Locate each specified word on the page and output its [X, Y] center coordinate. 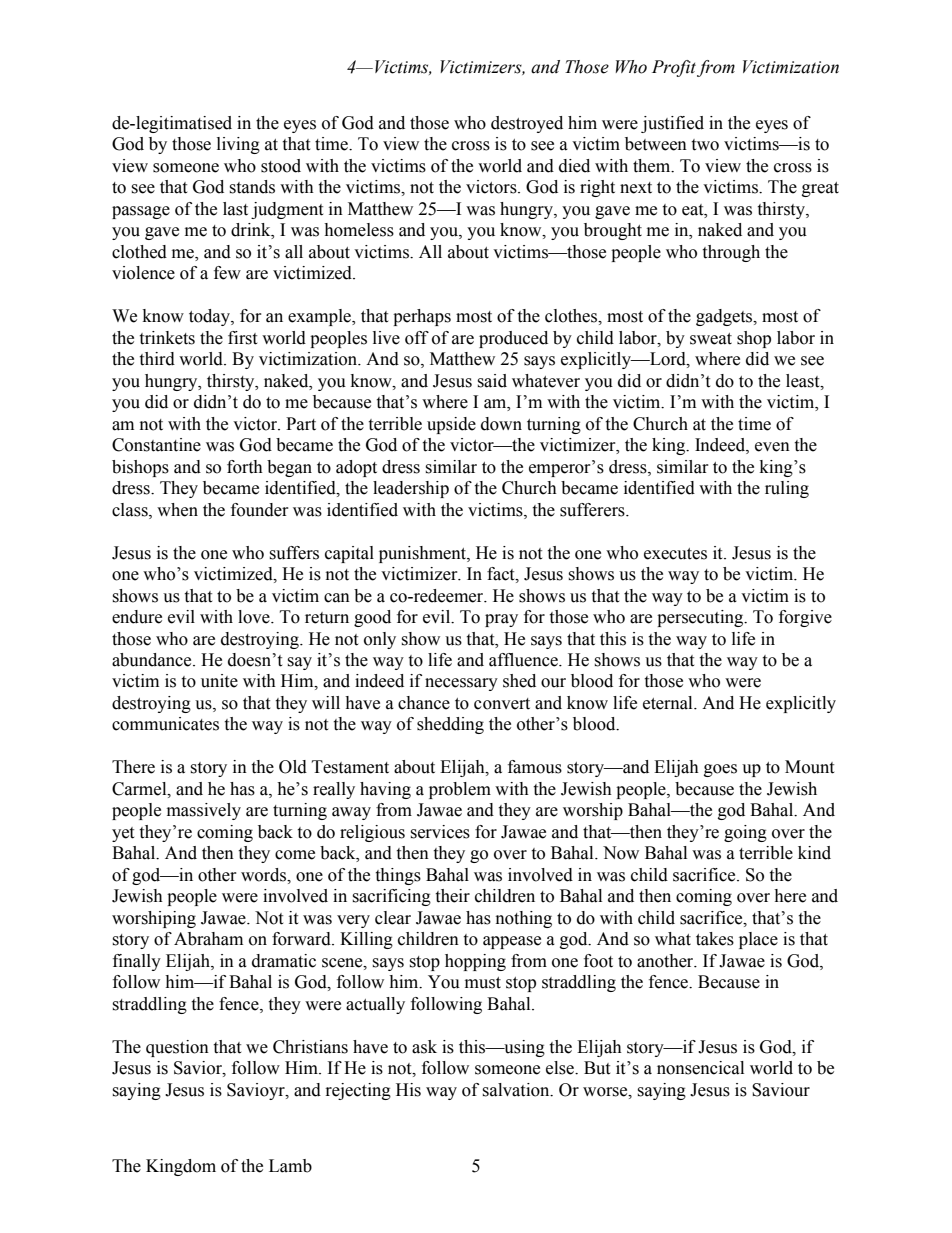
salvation [517, 1090]
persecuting [701, 618]
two [705, 145]
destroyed [527, 124]
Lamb [290, 1166]
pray [501, 620]
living [238, 145]
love [255, 617]
